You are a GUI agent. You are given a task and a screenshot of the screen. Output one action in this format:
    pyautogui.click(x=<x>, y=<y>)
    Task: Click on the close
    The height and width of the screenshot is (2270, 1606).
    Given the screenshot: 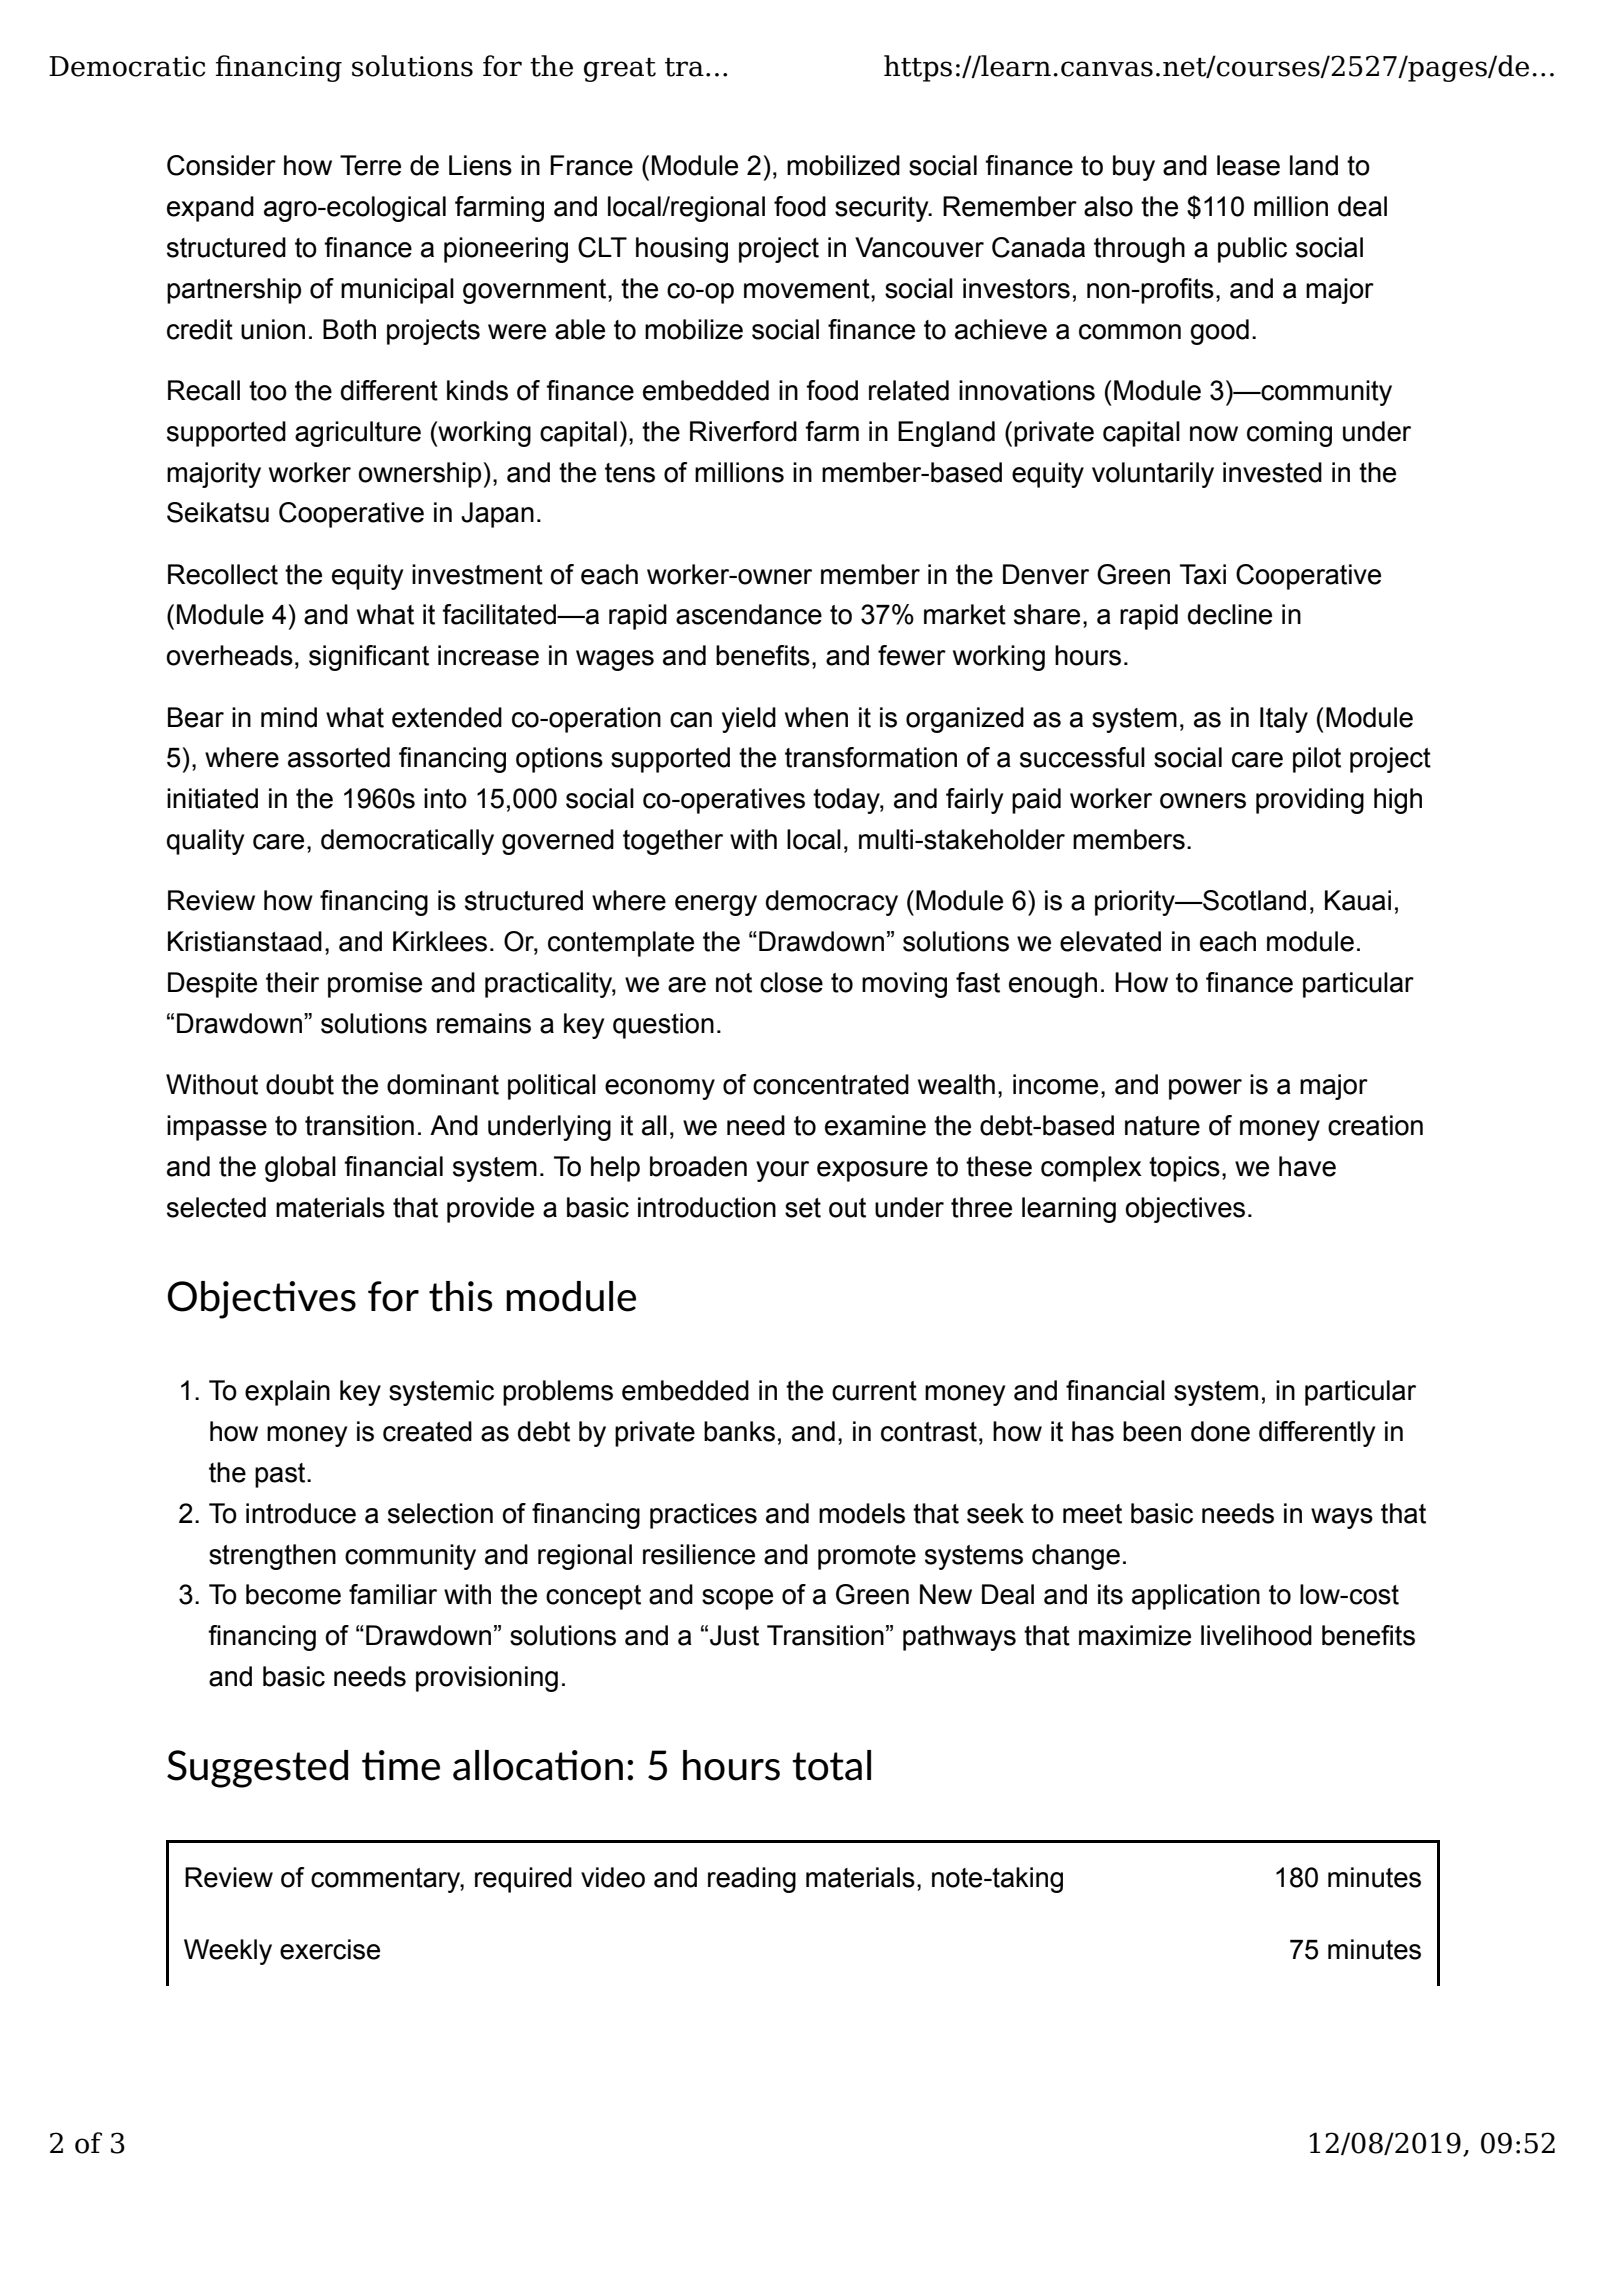 What is the action you would take?
    pyautogui.click(x=791, y=982)
